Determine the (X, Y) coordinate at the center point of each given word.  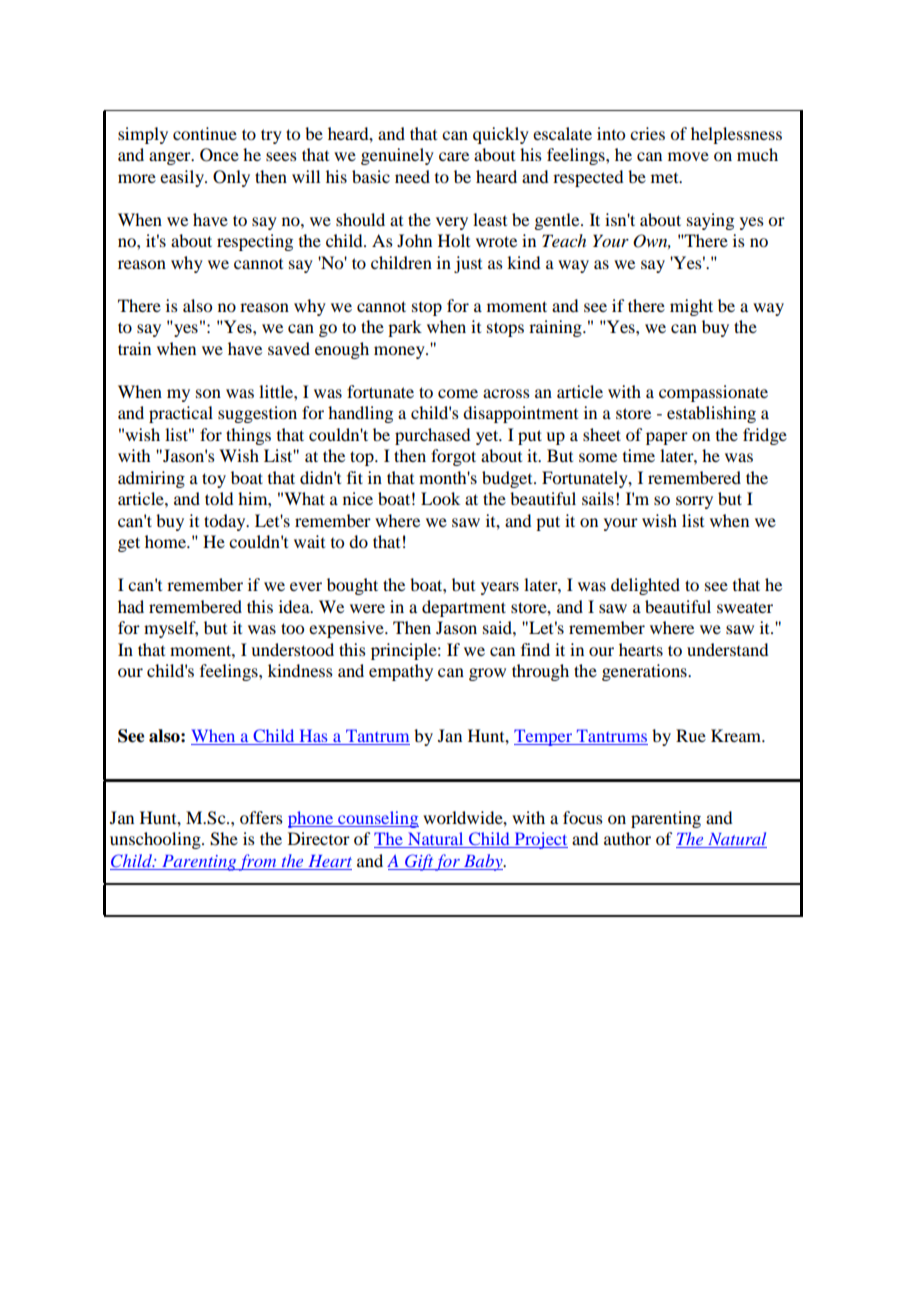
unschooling (156, 840)
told (219, 498)
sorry (694, 502)
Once (219, 155)
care (454, 156)
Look (440, 498)
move (688, 156)
